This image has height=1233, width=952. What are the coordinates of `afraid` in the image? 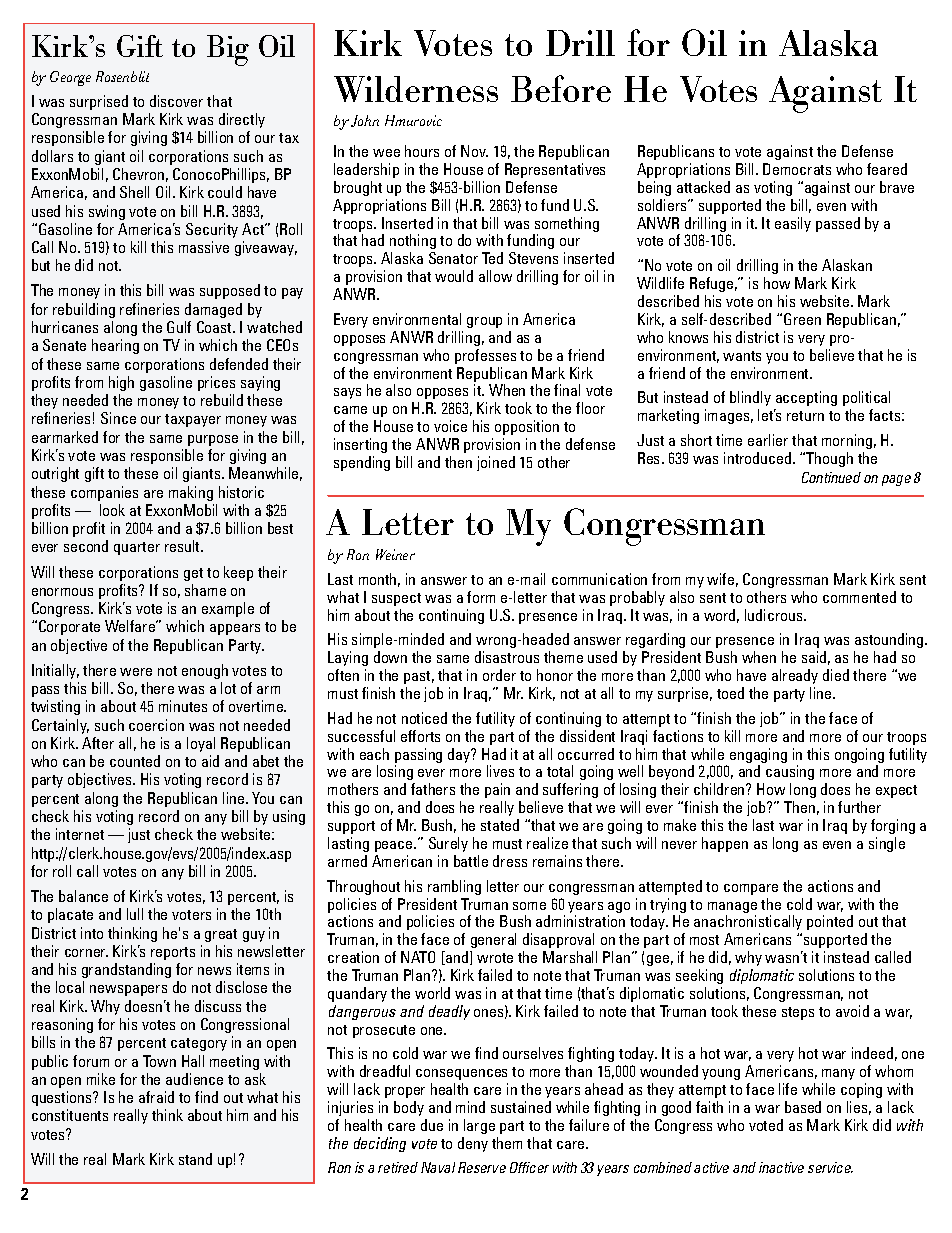 It's located at (156, 1097).
